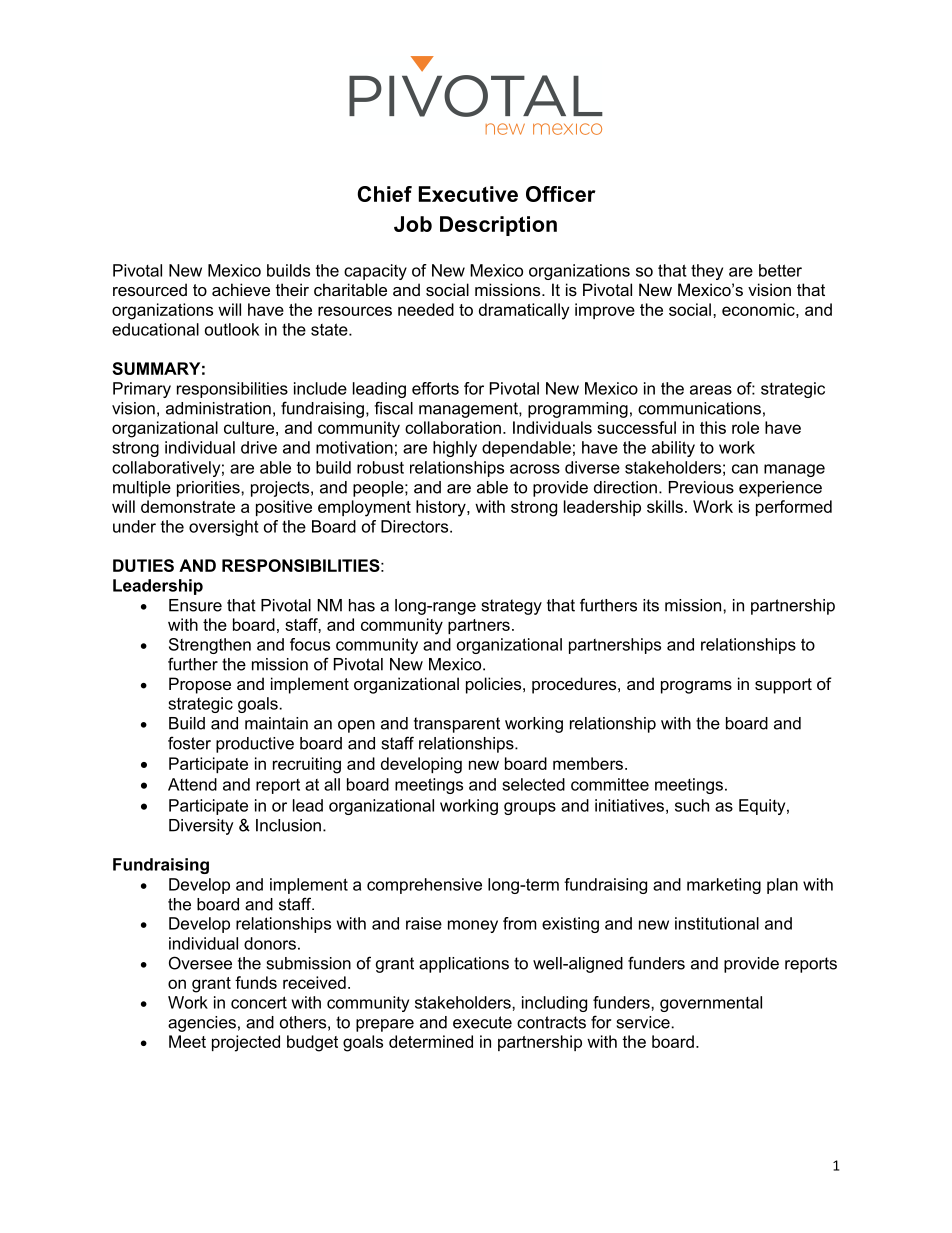 This screenshot has height=1233, width=952. What do you see at coordinates (498, 226) in the screenshot?
I see `Description` at bounding box center [498, 226].
